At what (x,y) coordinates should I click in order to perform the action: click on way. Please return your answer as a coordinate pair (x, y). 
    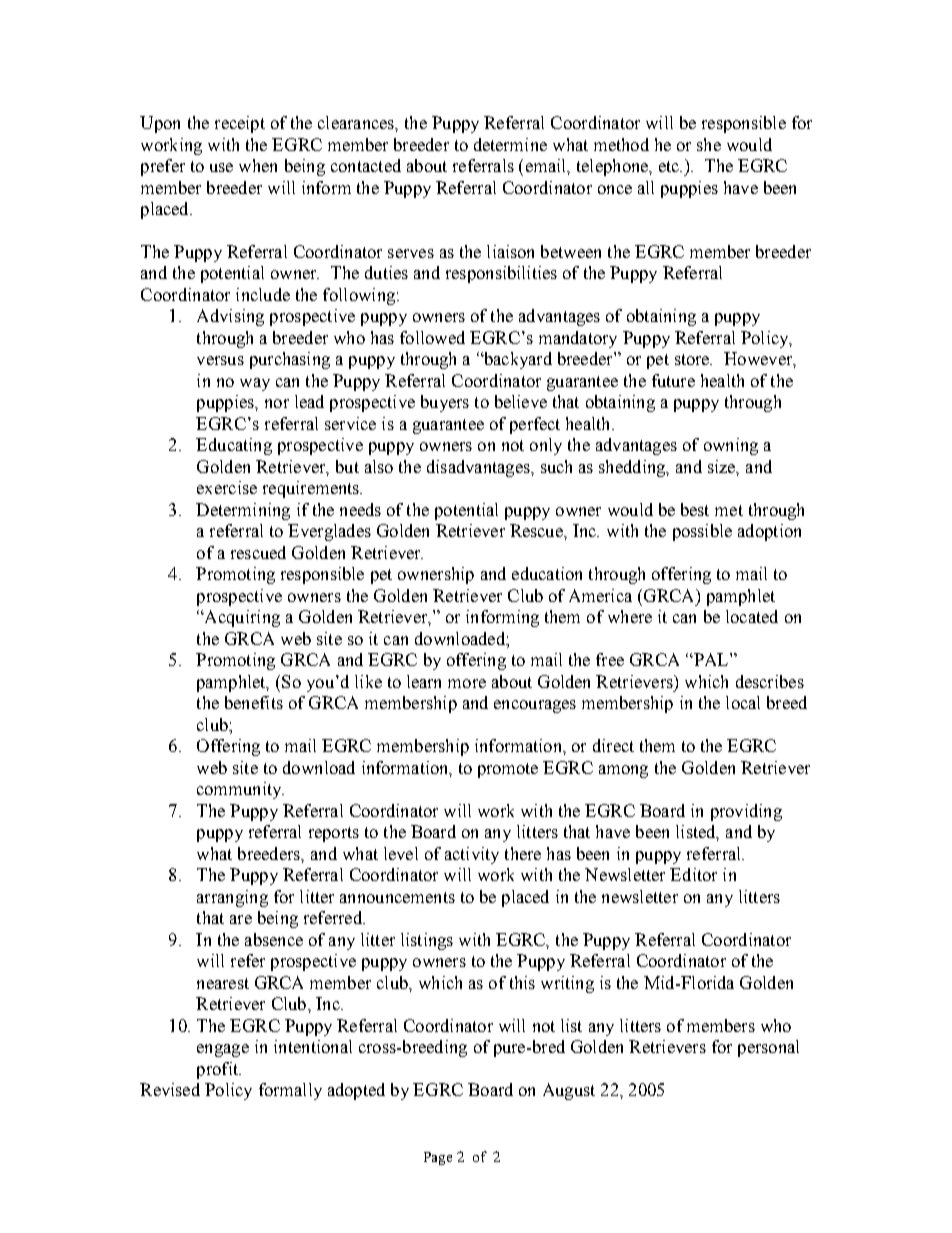
    Looking at the image, I should click on (255, 384).
